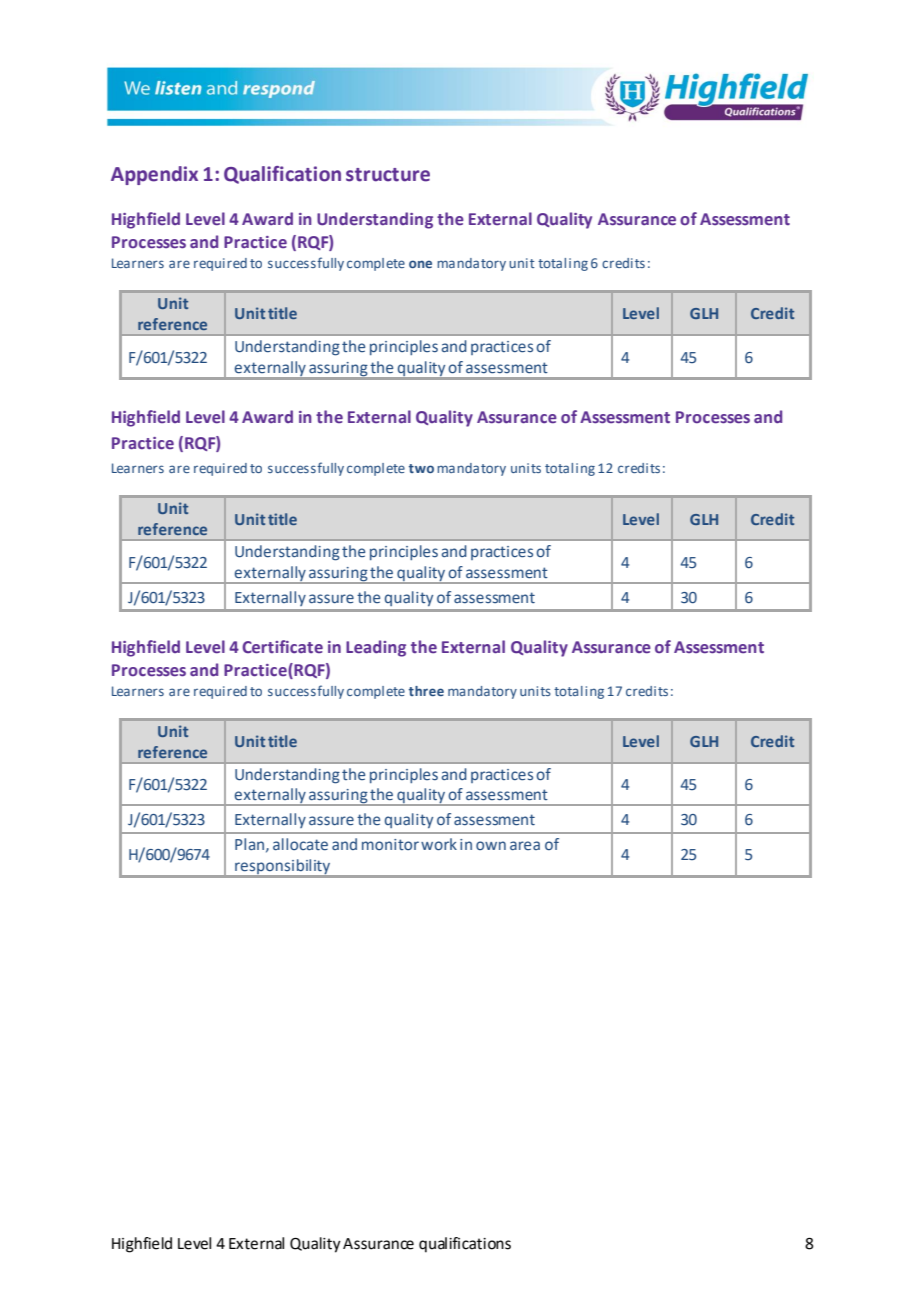  Describe the element at coordinates (426, 691) in the screenshot. I see `three` at that location.
